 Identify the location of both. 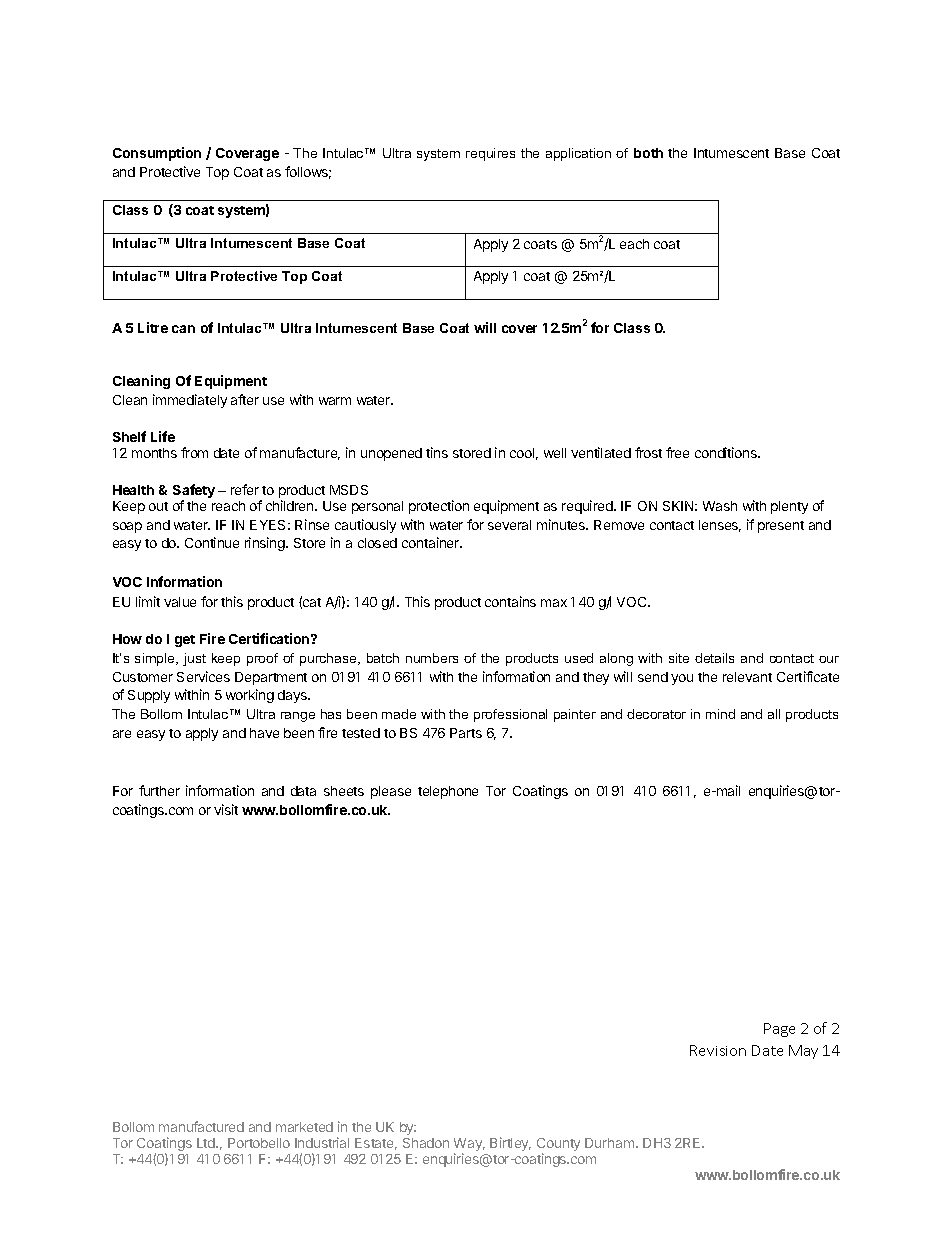
(648, 153).
